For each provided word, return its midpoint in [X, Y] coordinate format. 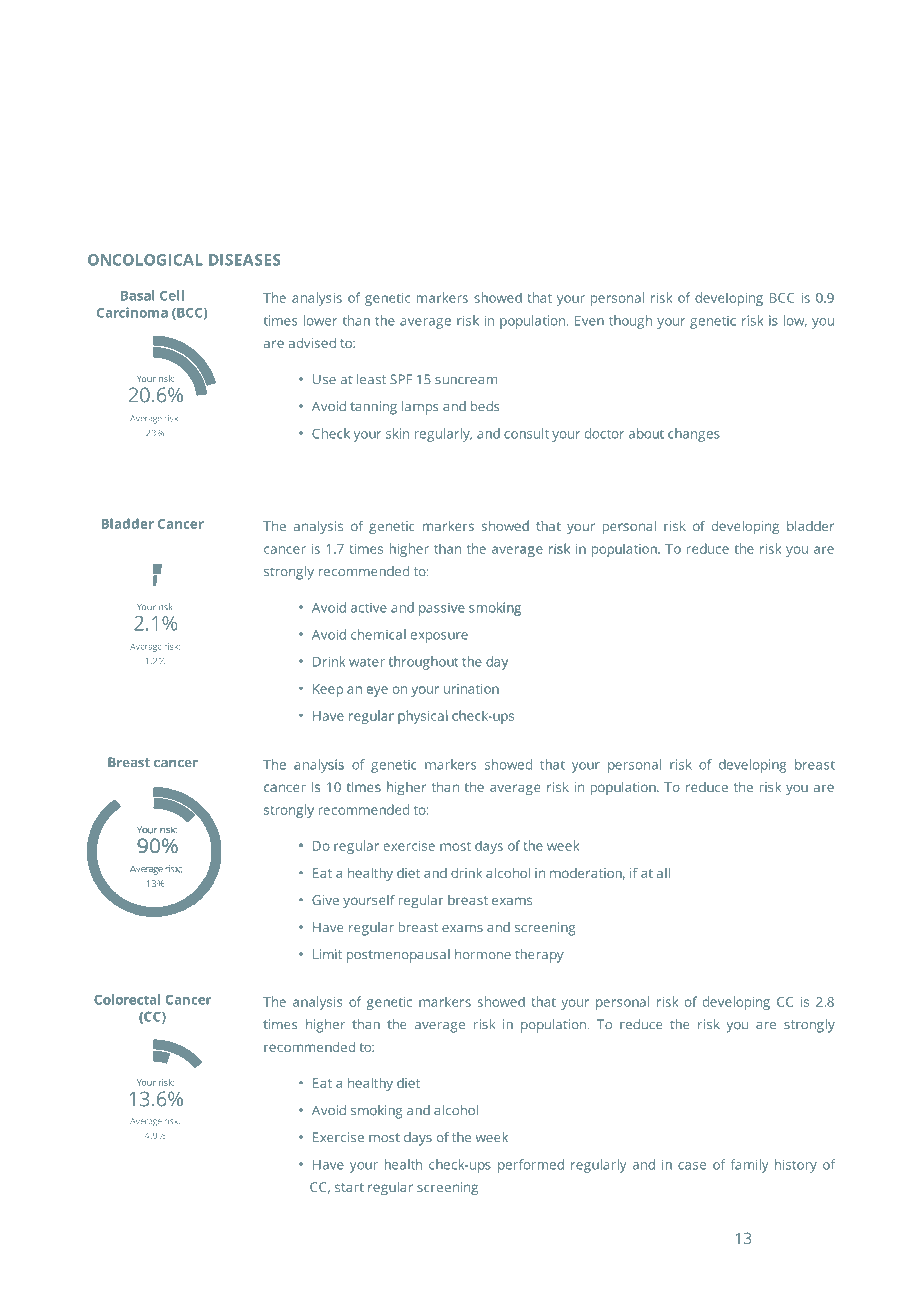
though [630, 322]
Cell [172, 295]
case [692, 1166]
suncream [466, 381]
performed [531, 1166]
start [349, 1187]
